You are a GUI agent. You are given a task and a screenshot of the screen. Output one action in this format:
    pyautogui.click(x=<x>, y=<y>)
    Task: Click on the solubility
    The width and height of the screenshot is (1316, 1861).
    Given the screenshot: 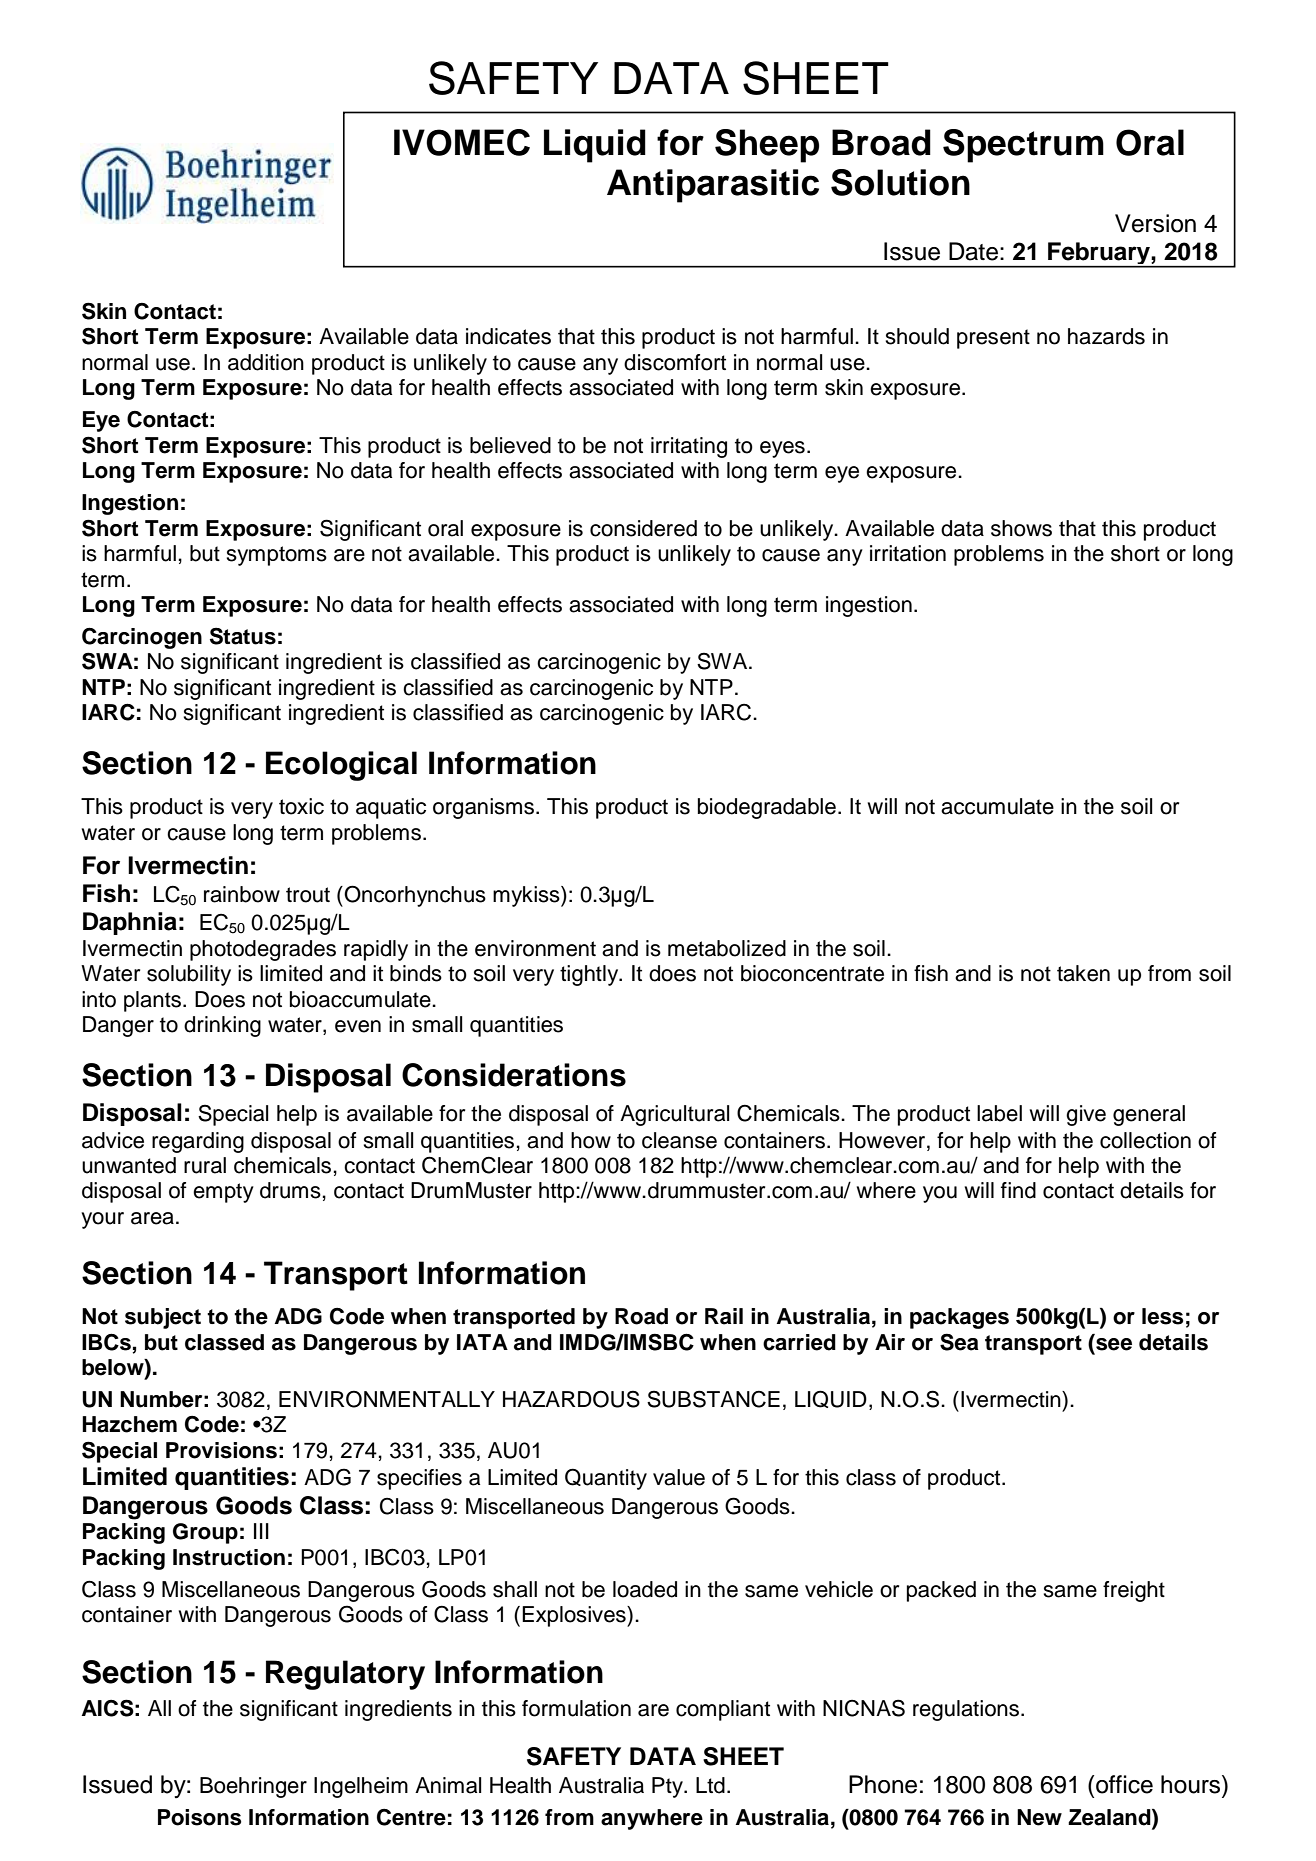 What is the action you would take?
    pyautogui.click(x=189, y=975)
